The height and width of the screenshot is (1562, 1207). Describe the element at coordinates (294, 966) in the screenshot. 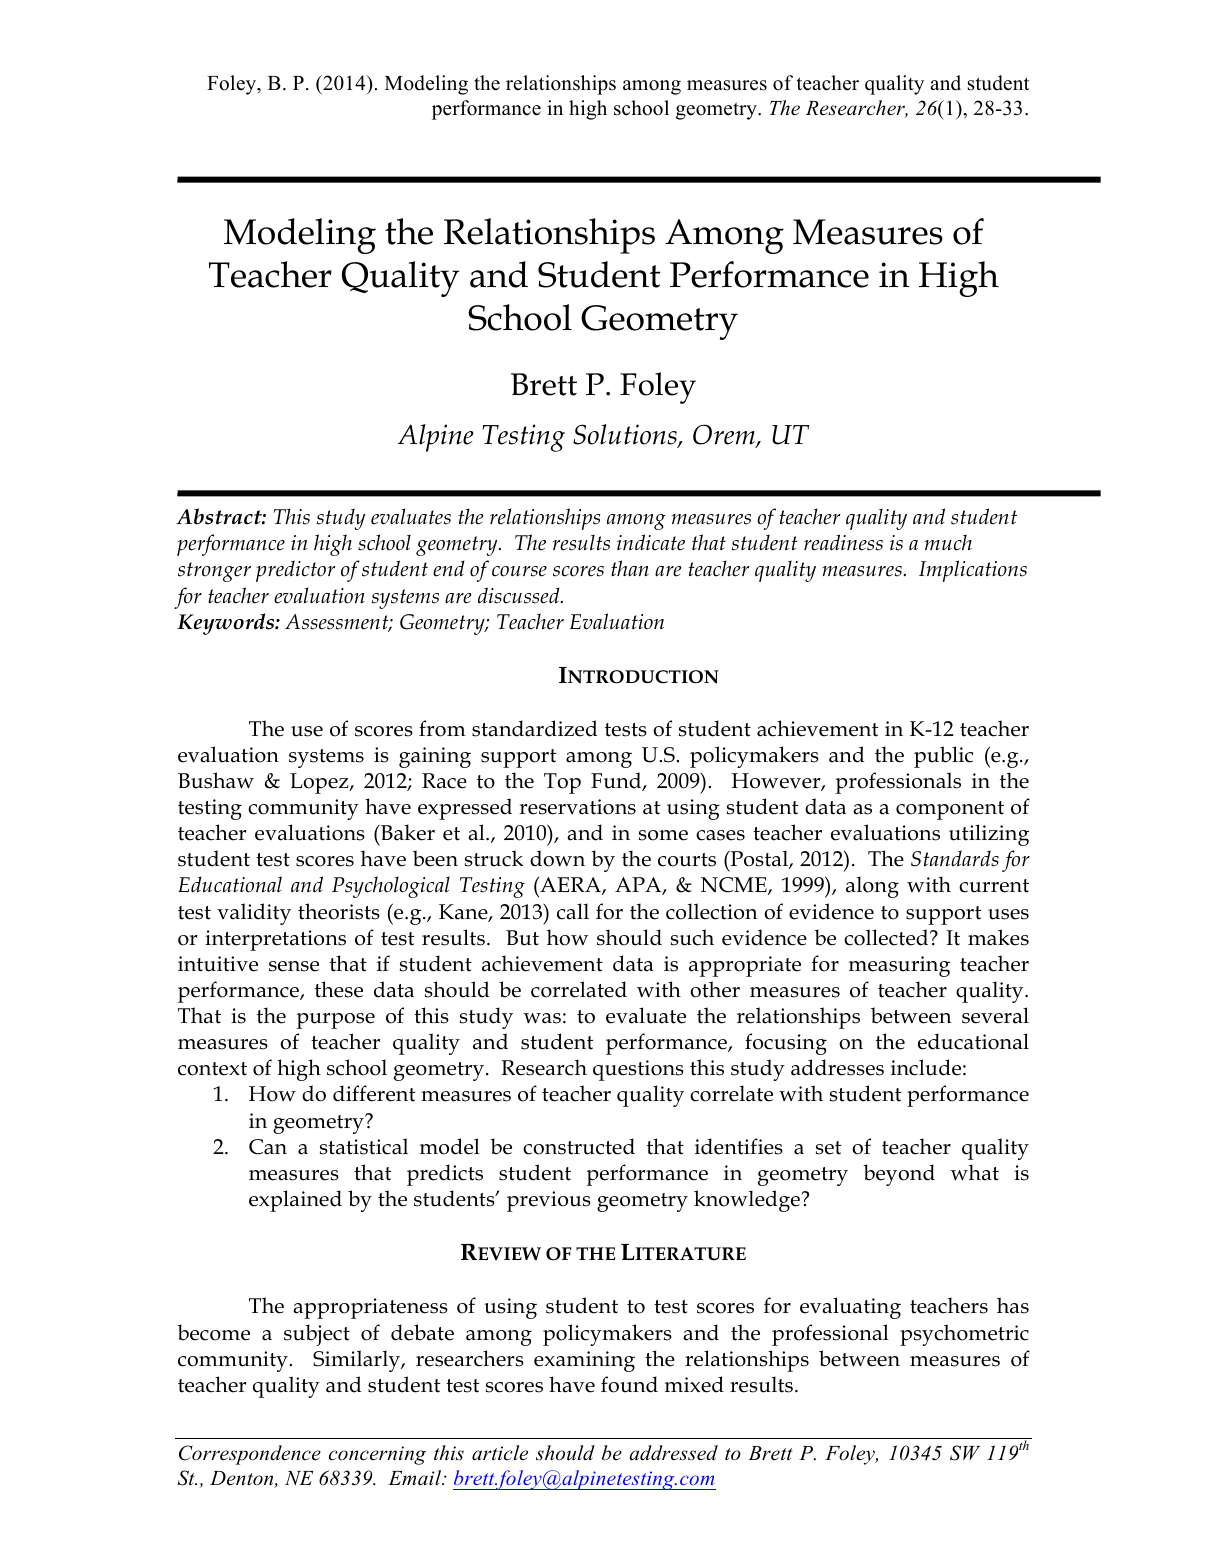

I see `sense` at that location.
